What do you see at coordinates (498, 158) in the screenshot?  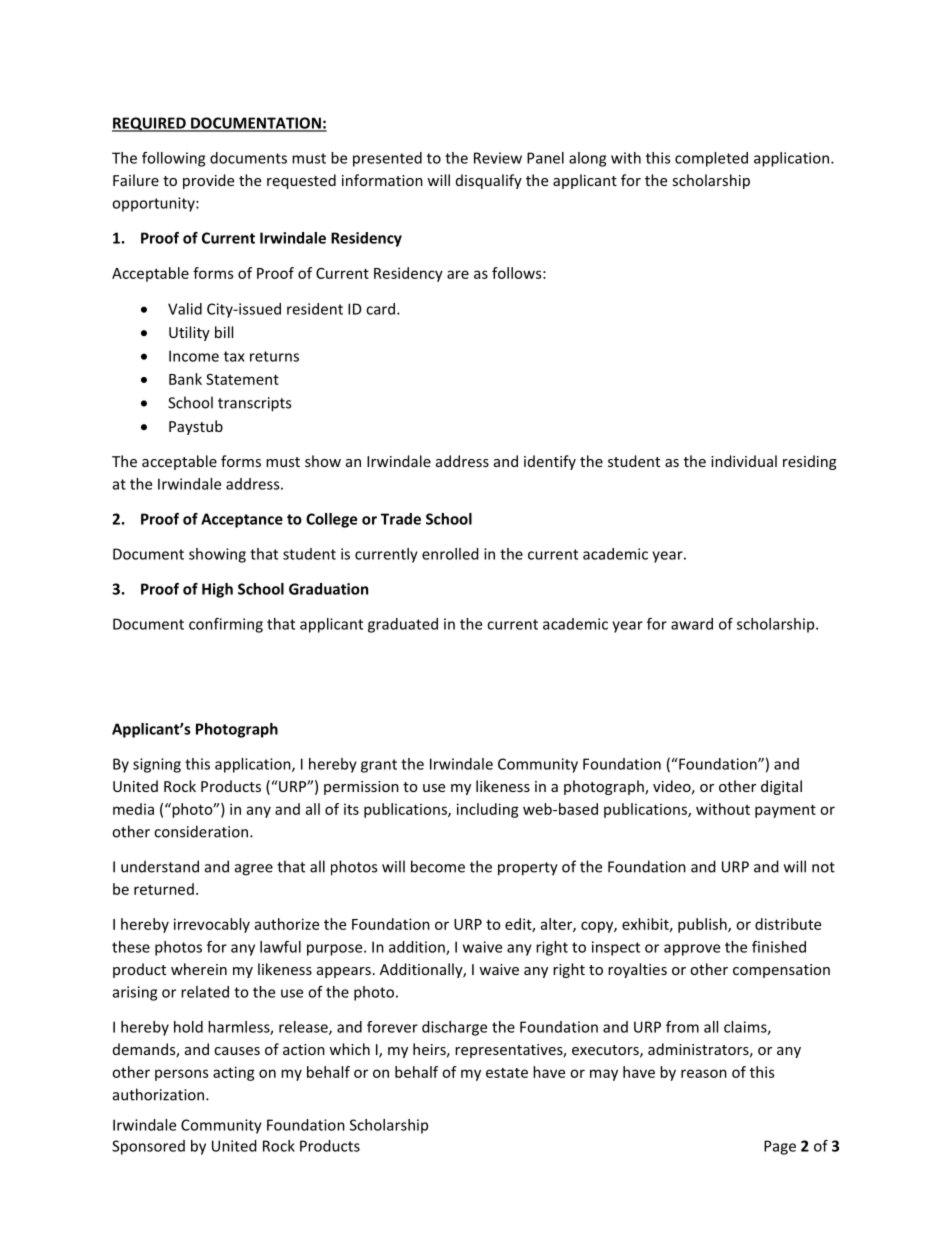 I see `Review` at bounding box center [498, 158].
